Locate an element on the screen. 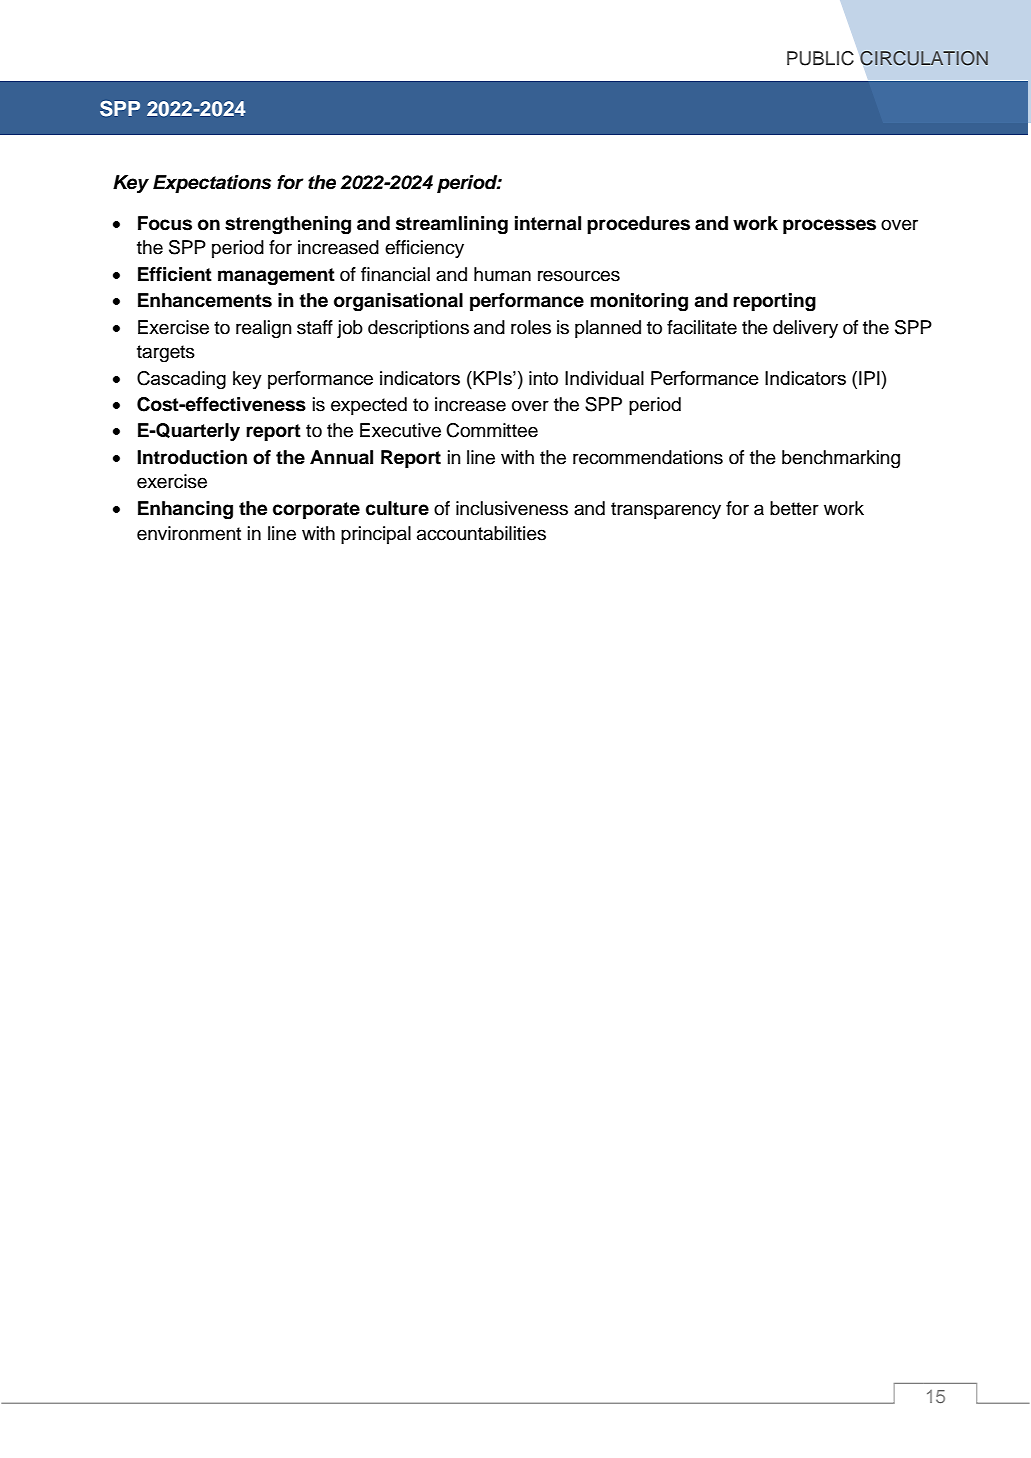 The height and width of the screenshot is (1458, 1031). delivery is located at coordinates (805, 329).
